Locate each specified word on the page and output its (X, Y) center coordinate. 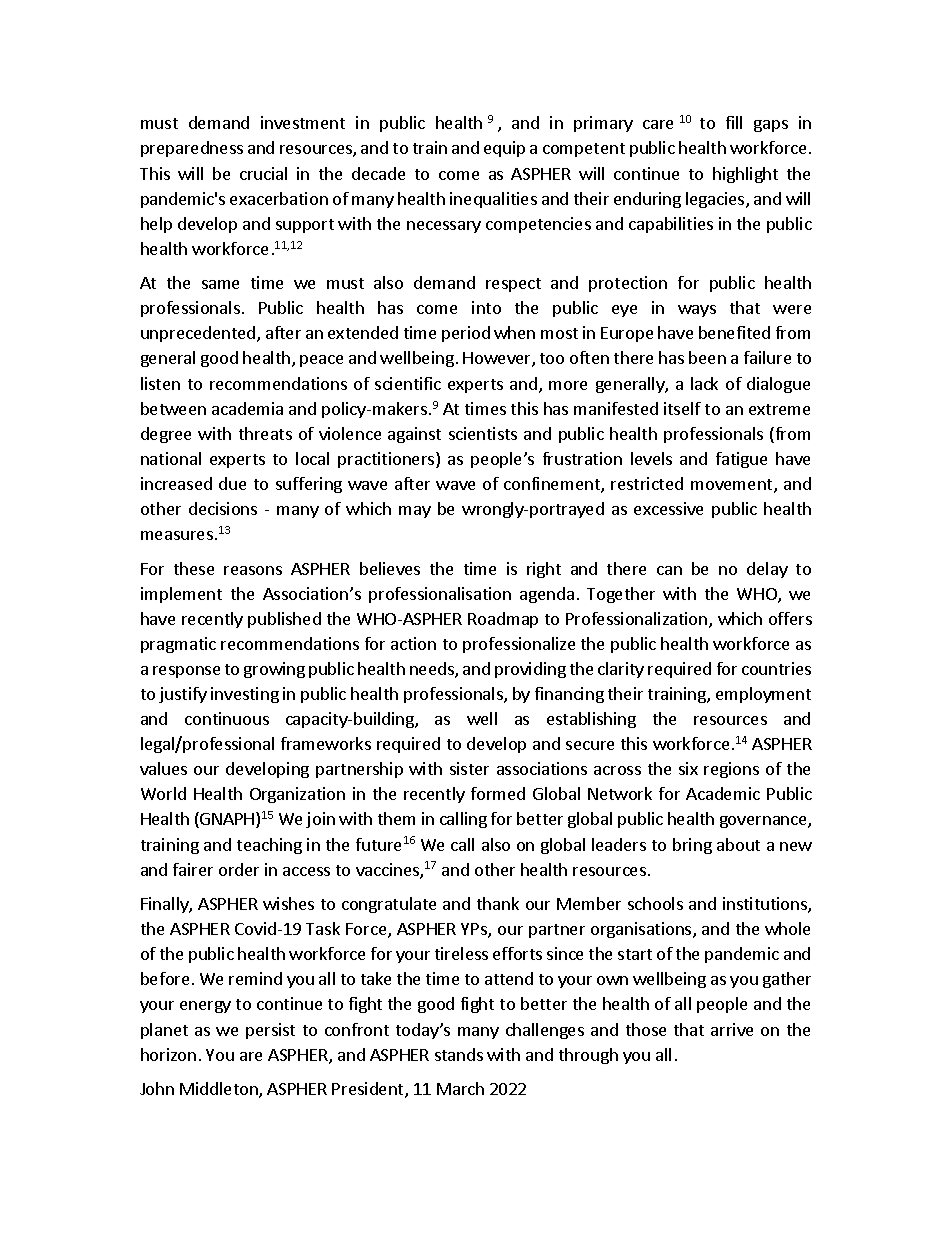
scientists (483, 433)
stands (459, 1054)
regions (731, 770)
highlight (745, 175)
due (232, 483)
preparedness (192, 149)
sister (469, 768)
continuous (227, 718)
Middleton (220, 1090)
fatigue (741, 460)
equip (504, 149)
